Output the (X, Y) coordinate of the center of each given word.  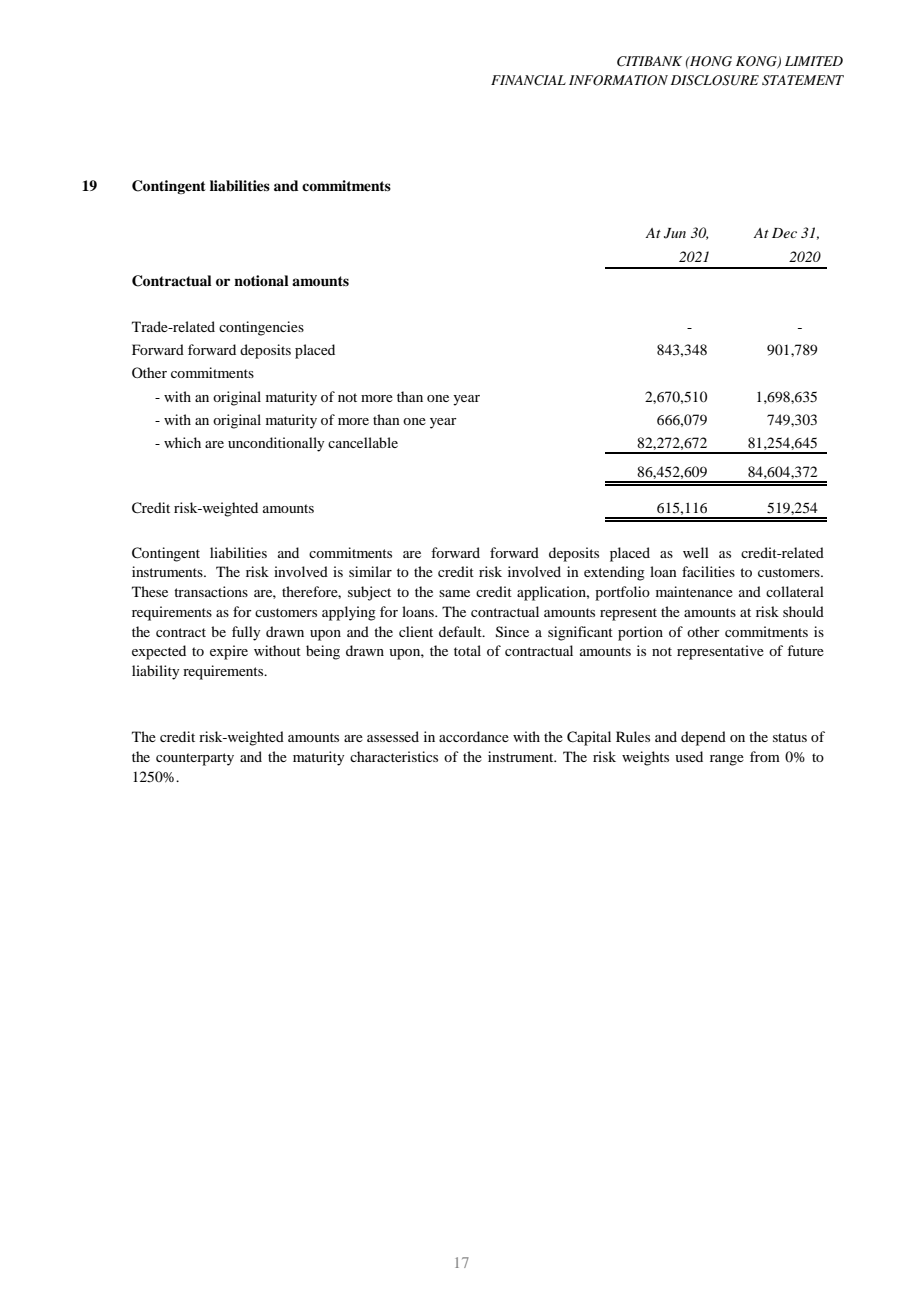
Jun (675, 233)
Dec (784, 233)
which (182, 442)
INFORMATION (618, 80)
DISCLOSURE (715, 80)
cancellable (363, 442)
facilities (708, 571)
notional (261, 280)
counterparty (195, 759)
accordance (474, 736)
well (696, 552)
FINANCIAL (528, 80)
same (454, 593)
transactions (211, 591)
